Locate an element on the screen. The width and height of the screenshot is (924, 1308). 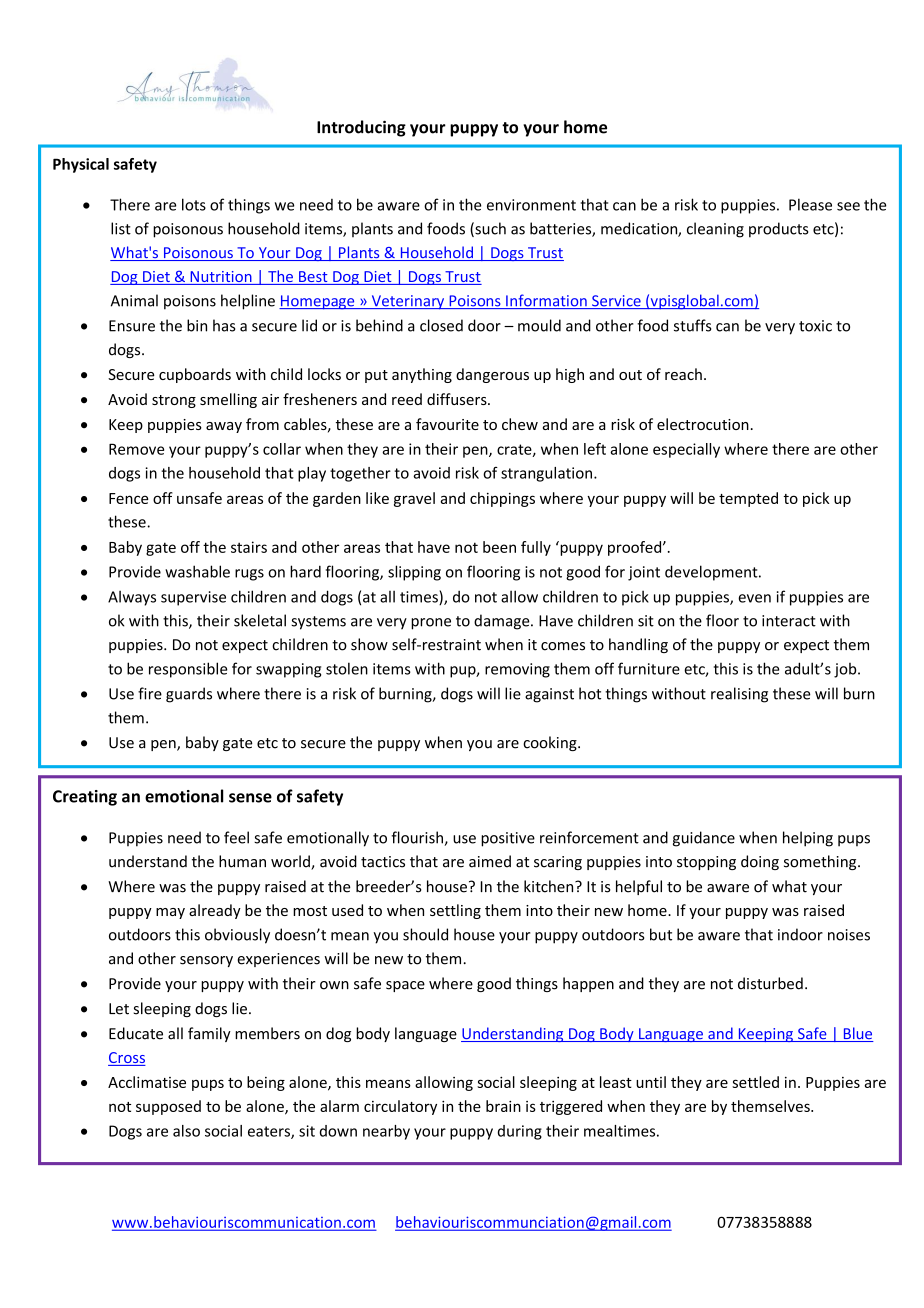
supposed is located at coordinates (168, 1107).
